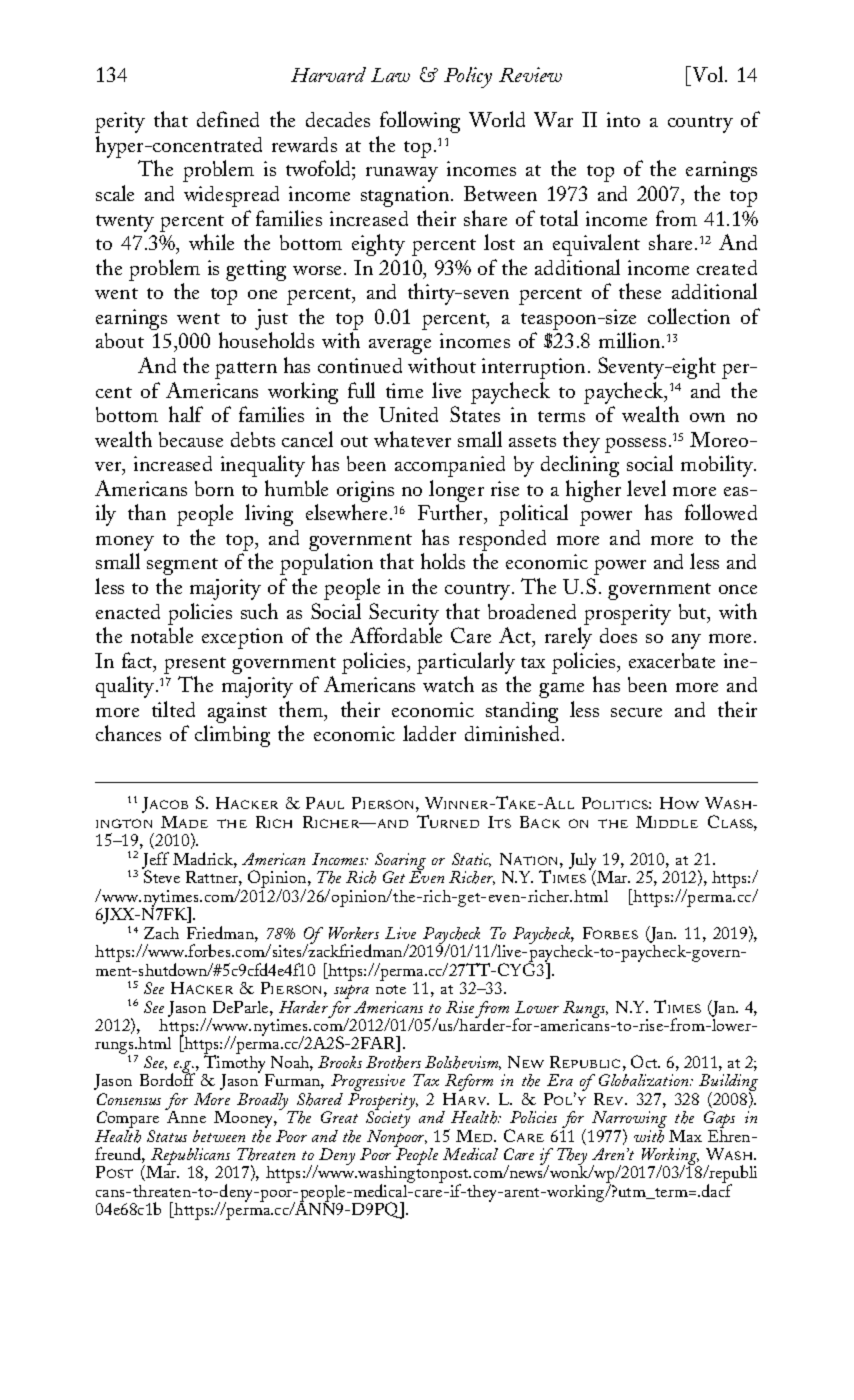 This screenshot has height=1400, width=854. Describe the element at coordinates (645, 1080) in the screenshot. I see `Globalization` at that location.
